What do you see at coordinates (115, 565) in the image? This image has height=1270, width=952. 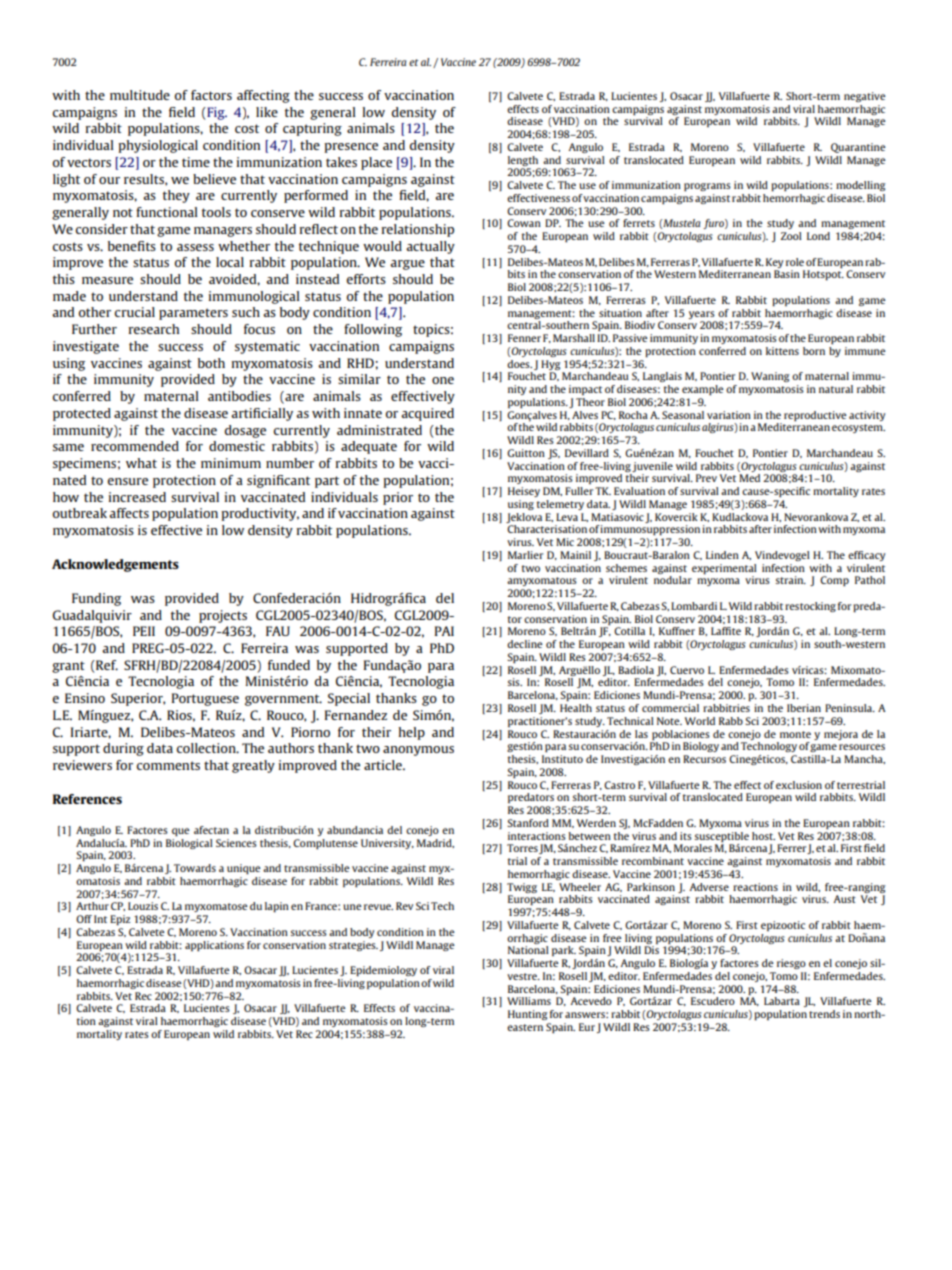 I see `Acknowledgements` at bounding box center [115, 565].
